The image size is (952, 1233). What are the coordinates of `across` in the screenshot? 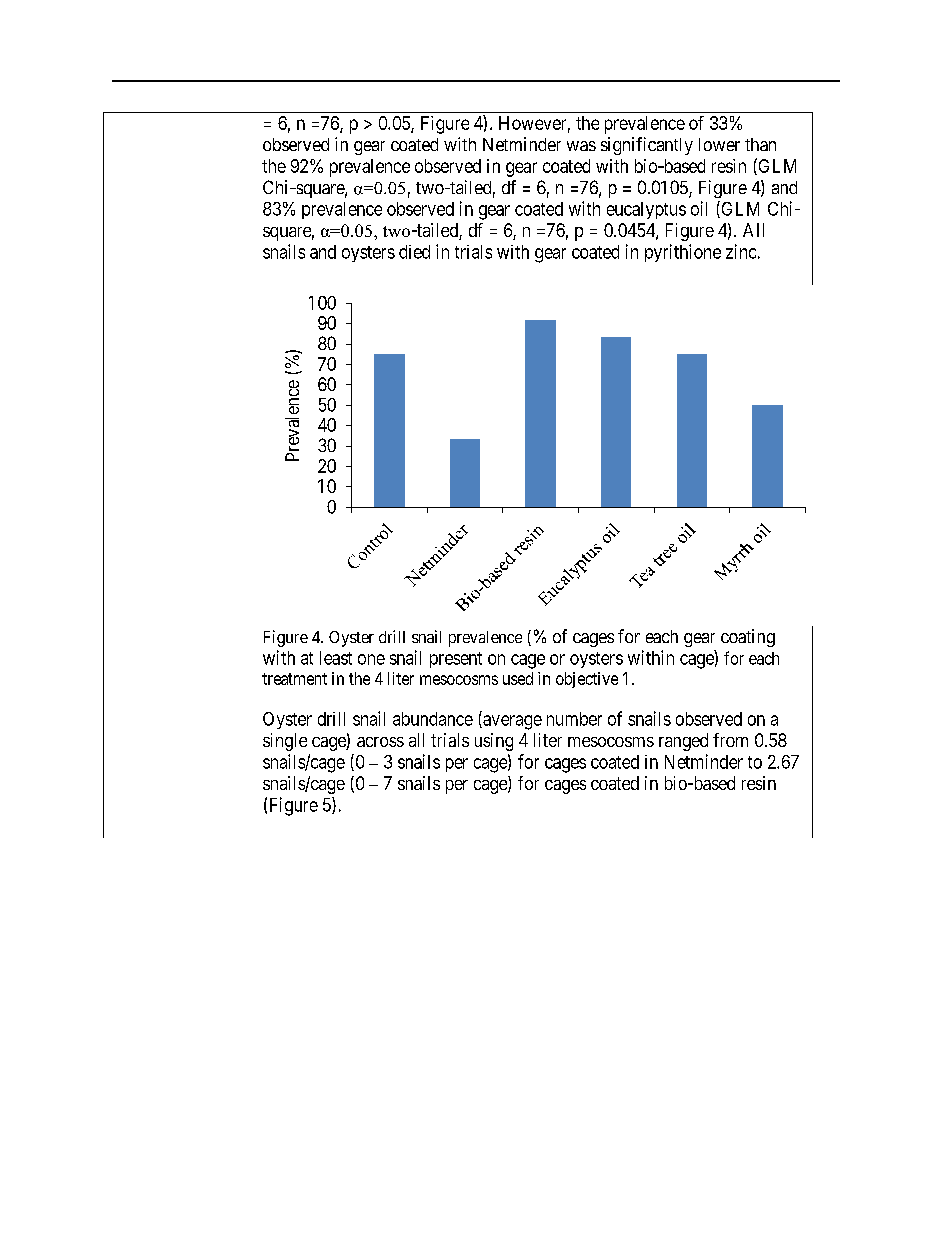 It's located at (380, 742).
